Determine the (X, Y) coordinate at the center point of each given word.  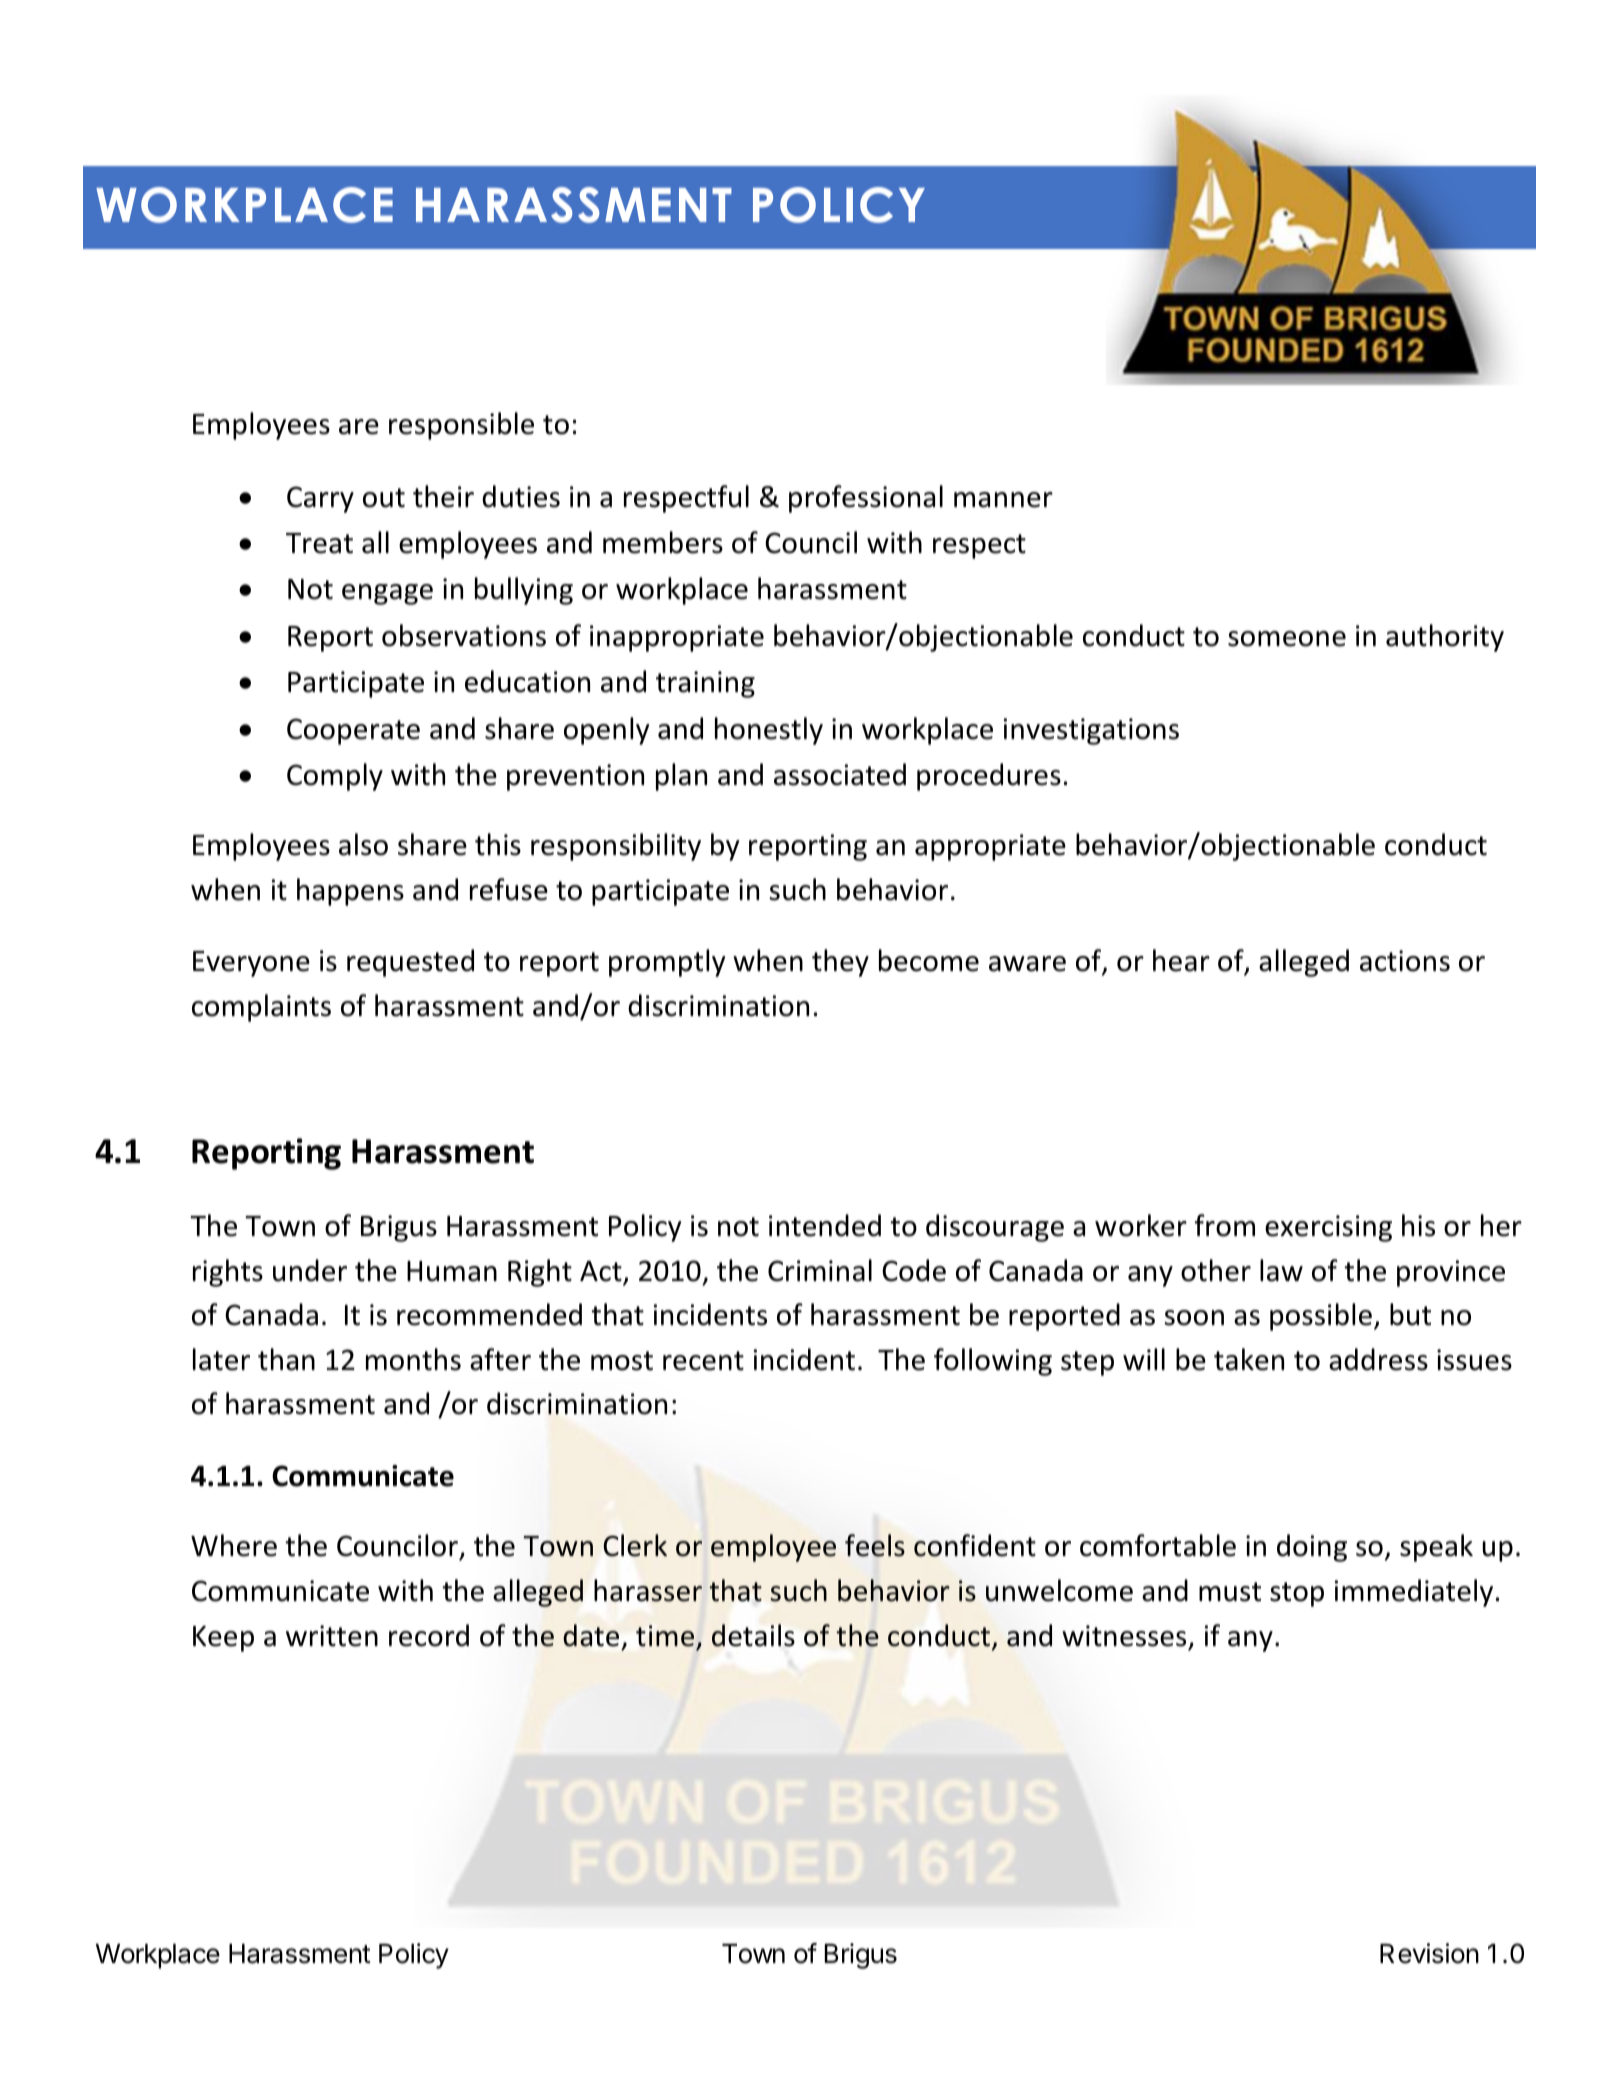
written (332, 1636)
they (840, 963)
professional (866, 499)
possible (1321, 1317)
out (384, 498)
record (429, 1635)
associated (840, 774)
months (413, 1359)
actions (1405, 961)
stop (1297, 1594)
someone (1287, 639)
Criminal (820, 1270)
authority (1445, 638)
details (753, 1635)
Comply (335, 777)
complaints (261, 1008)
